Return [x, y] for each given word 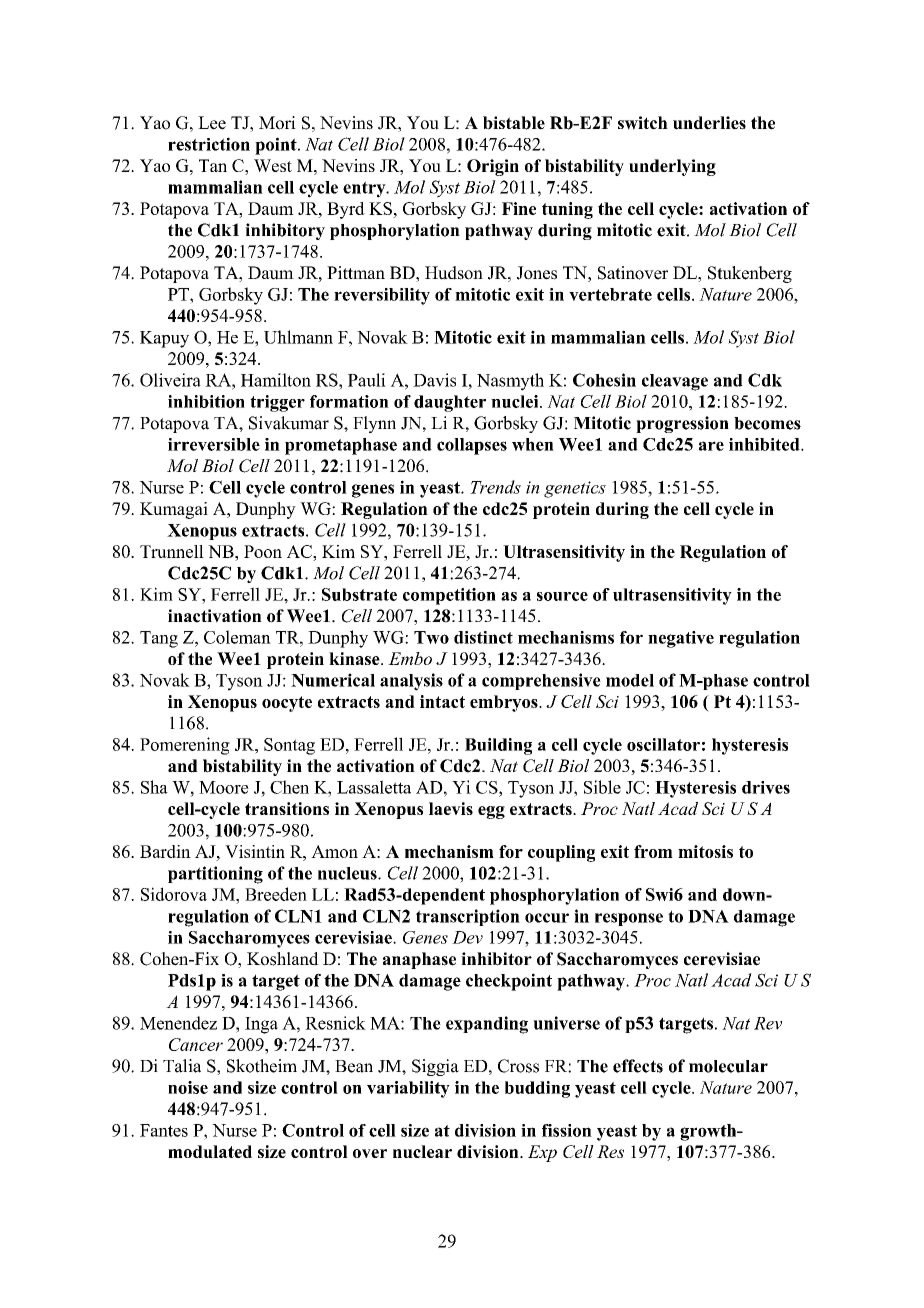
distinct [483, 637]
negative [681, 639]
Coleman [237, 637]
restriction [209, 144]
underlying [672, 167]
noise [188, 1087]
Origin [493, 167]
